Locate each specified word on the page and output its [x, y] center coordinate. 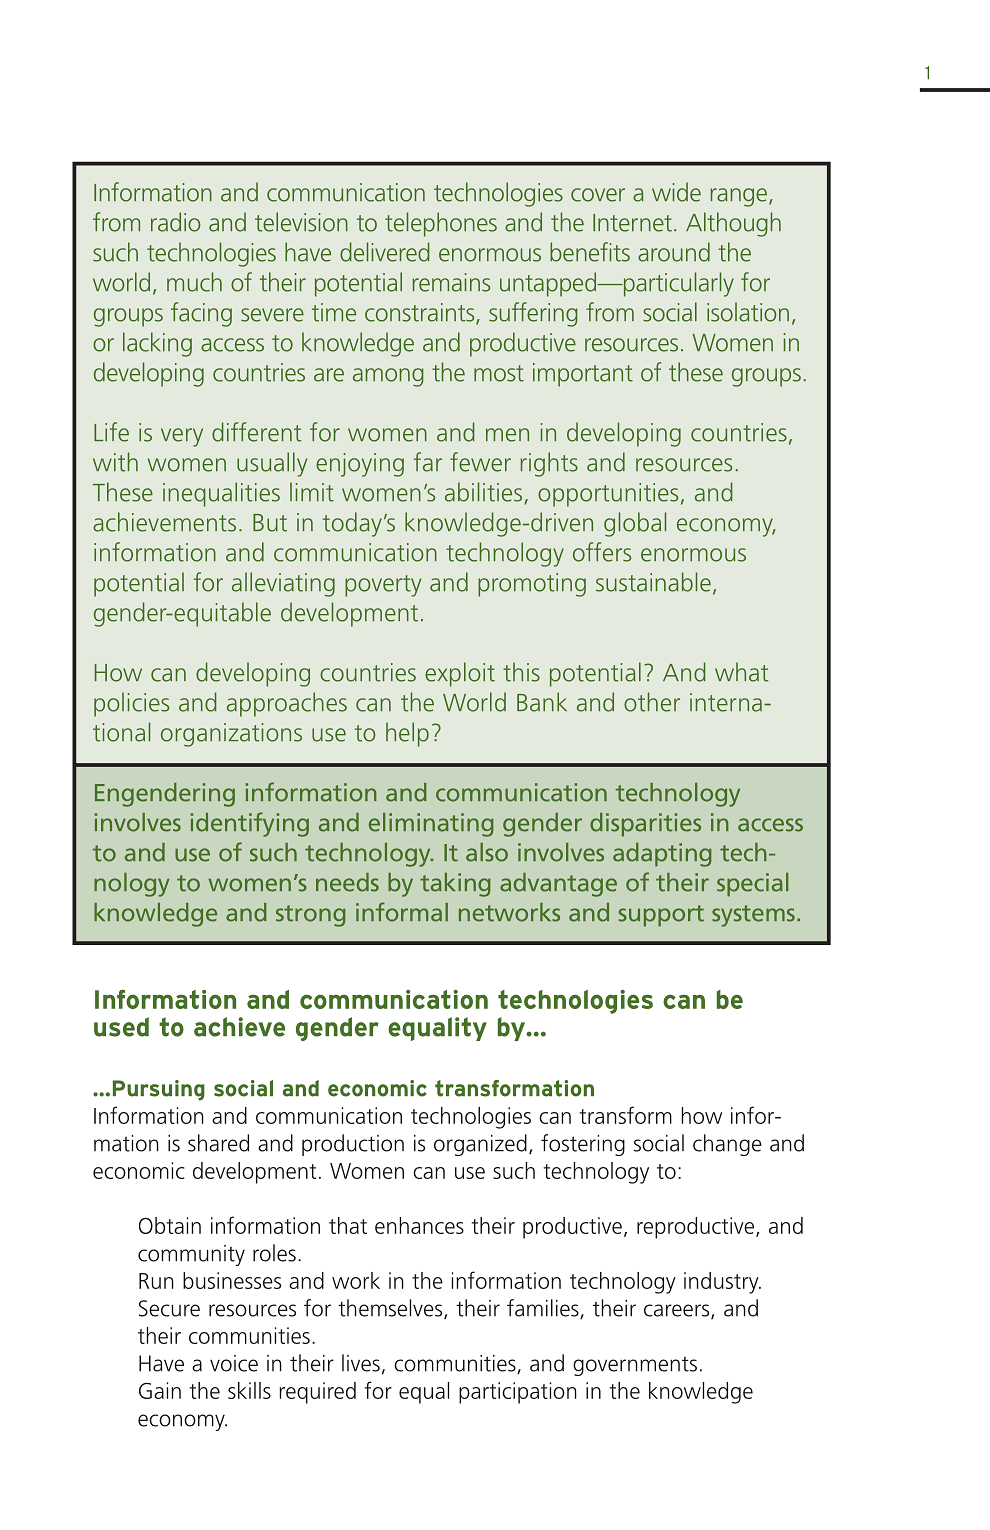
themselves [391, 1309]
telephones [441, 224]
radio [176, 222]
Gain [160, 1390]
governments [635, 1366]
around [674, 252]
